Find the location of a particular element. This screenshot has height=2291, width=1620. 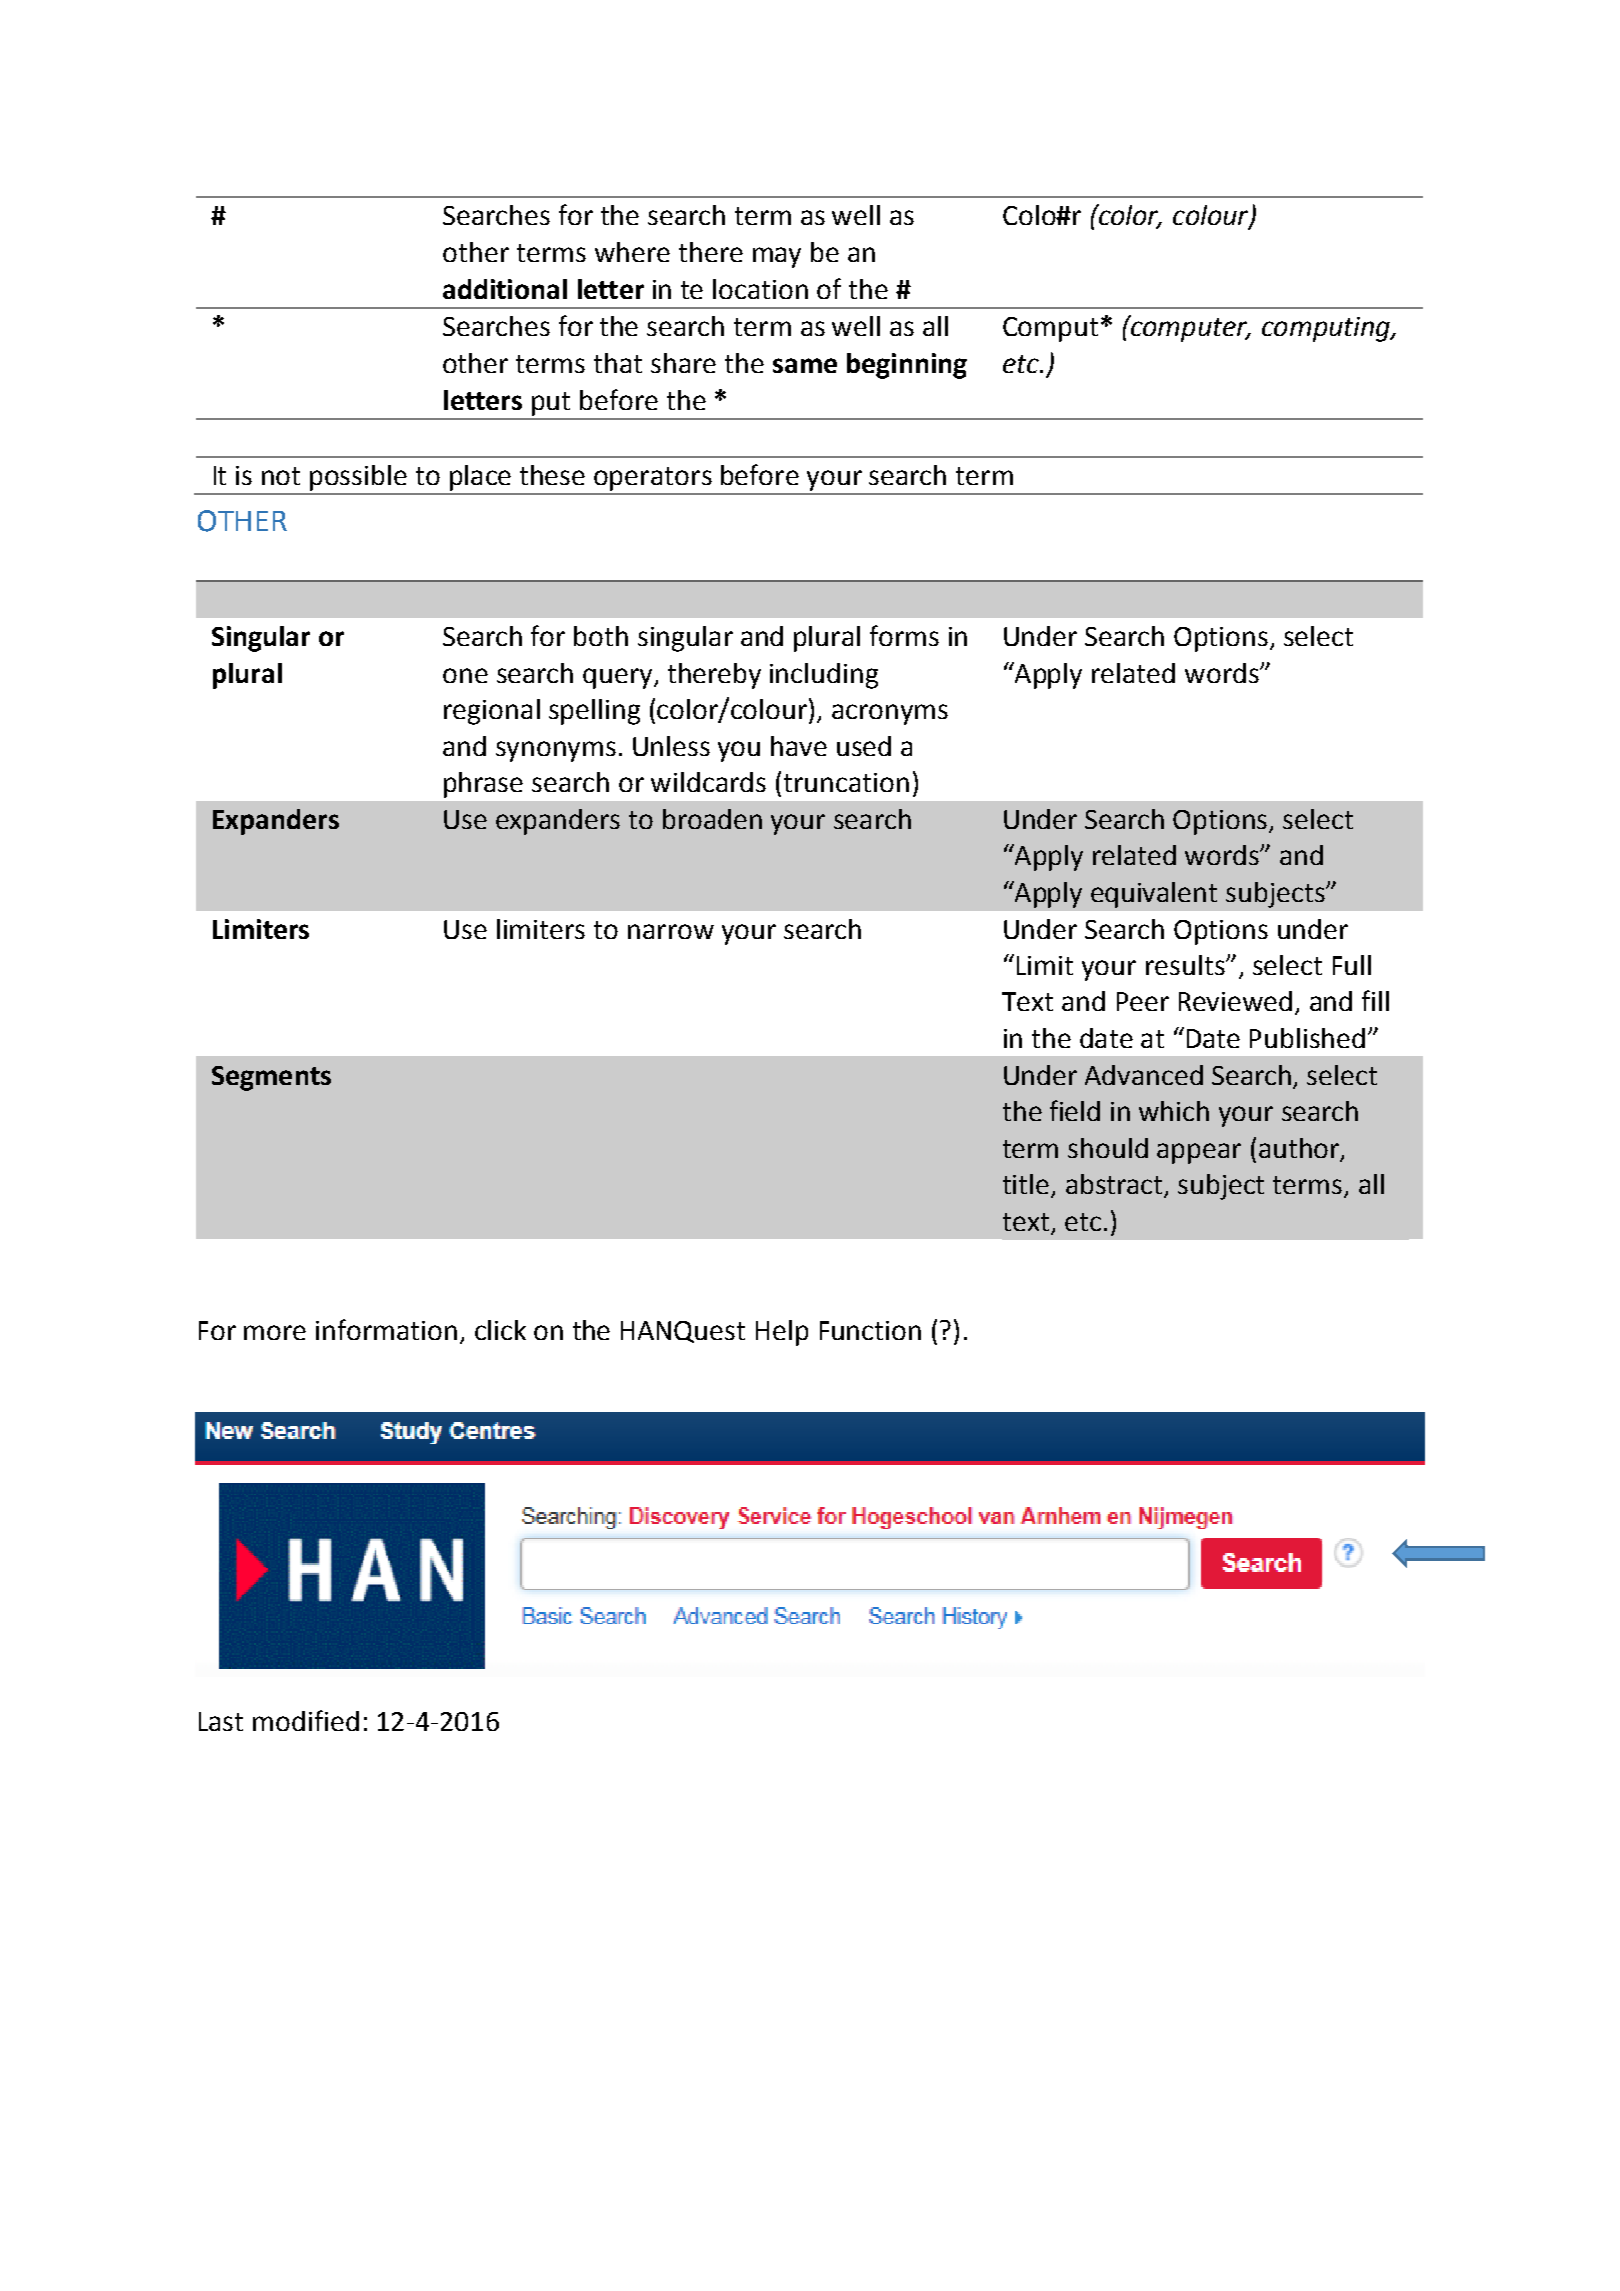

phrase is located at coordinates (483, 785).
